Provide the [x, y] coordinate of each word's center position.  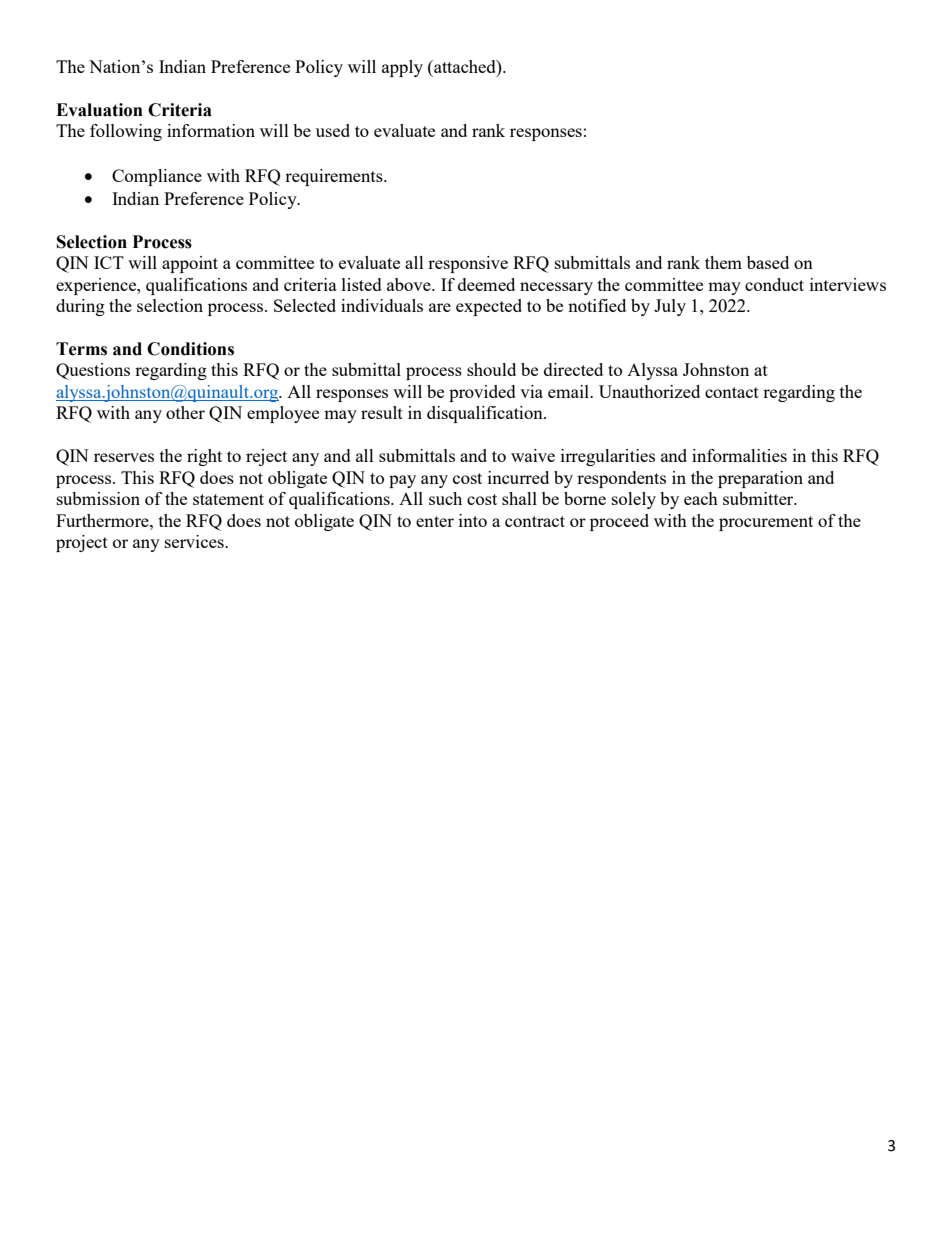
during [80, 307]
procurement [766, 523]
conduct [774, 284]
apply [402, 68]
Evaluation [99, 110]
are [440, 307]
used [333, 130]
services [195, 541]
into [473, 520]
